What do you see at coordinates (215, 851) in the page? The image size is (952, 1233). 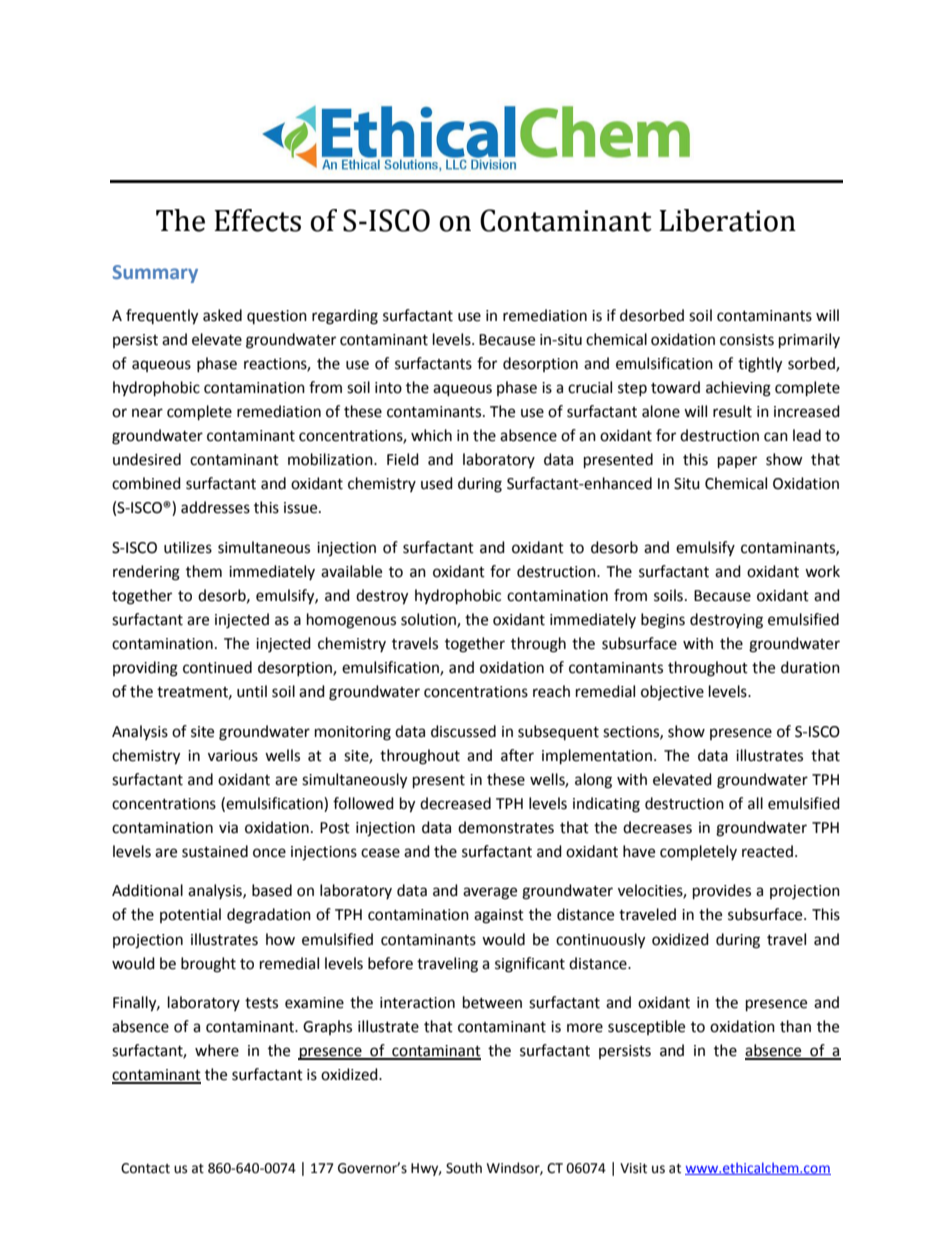 I see `sustained` at bounding box center [215, 851].
